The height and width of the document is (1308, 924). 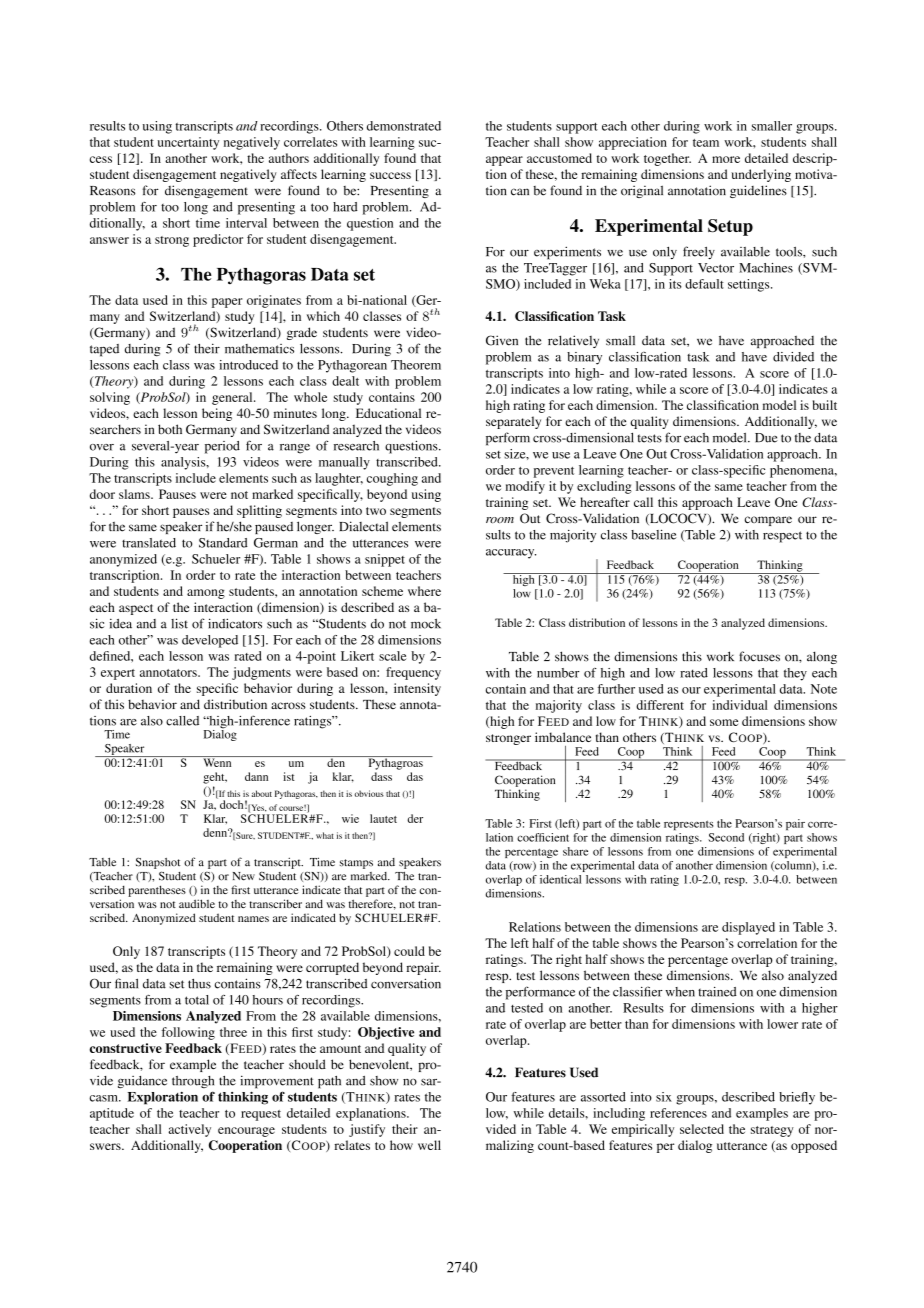 What do you see at coordinates (217, 761) in the document?
I see `Wenn` at bounding box center [217, 761].
